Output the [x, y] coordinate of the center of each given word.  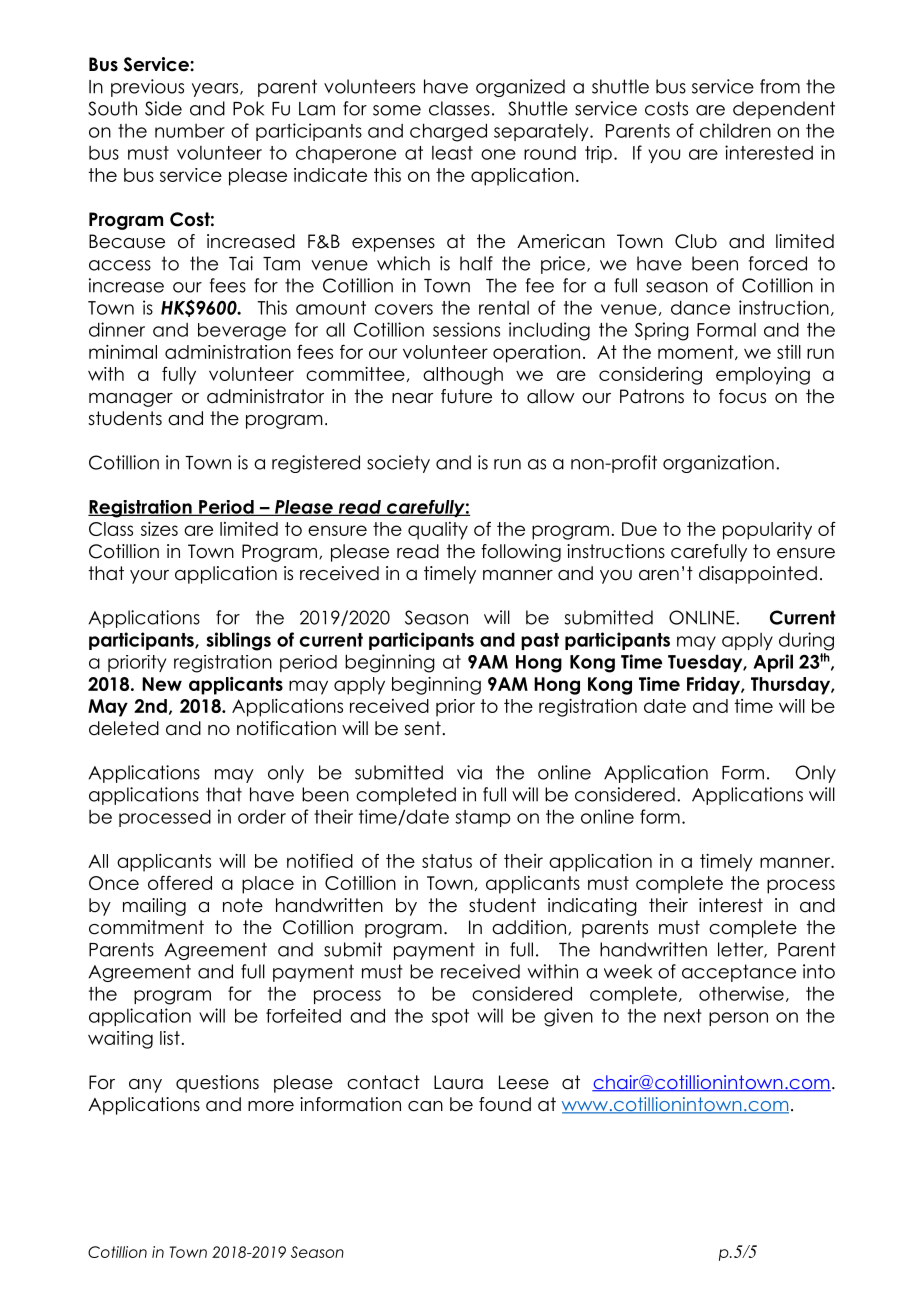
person [738, 1019]
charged [448, 132]
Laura [458, 1082]
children [735, 130]
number [190, 131]
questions [217, 1084]
